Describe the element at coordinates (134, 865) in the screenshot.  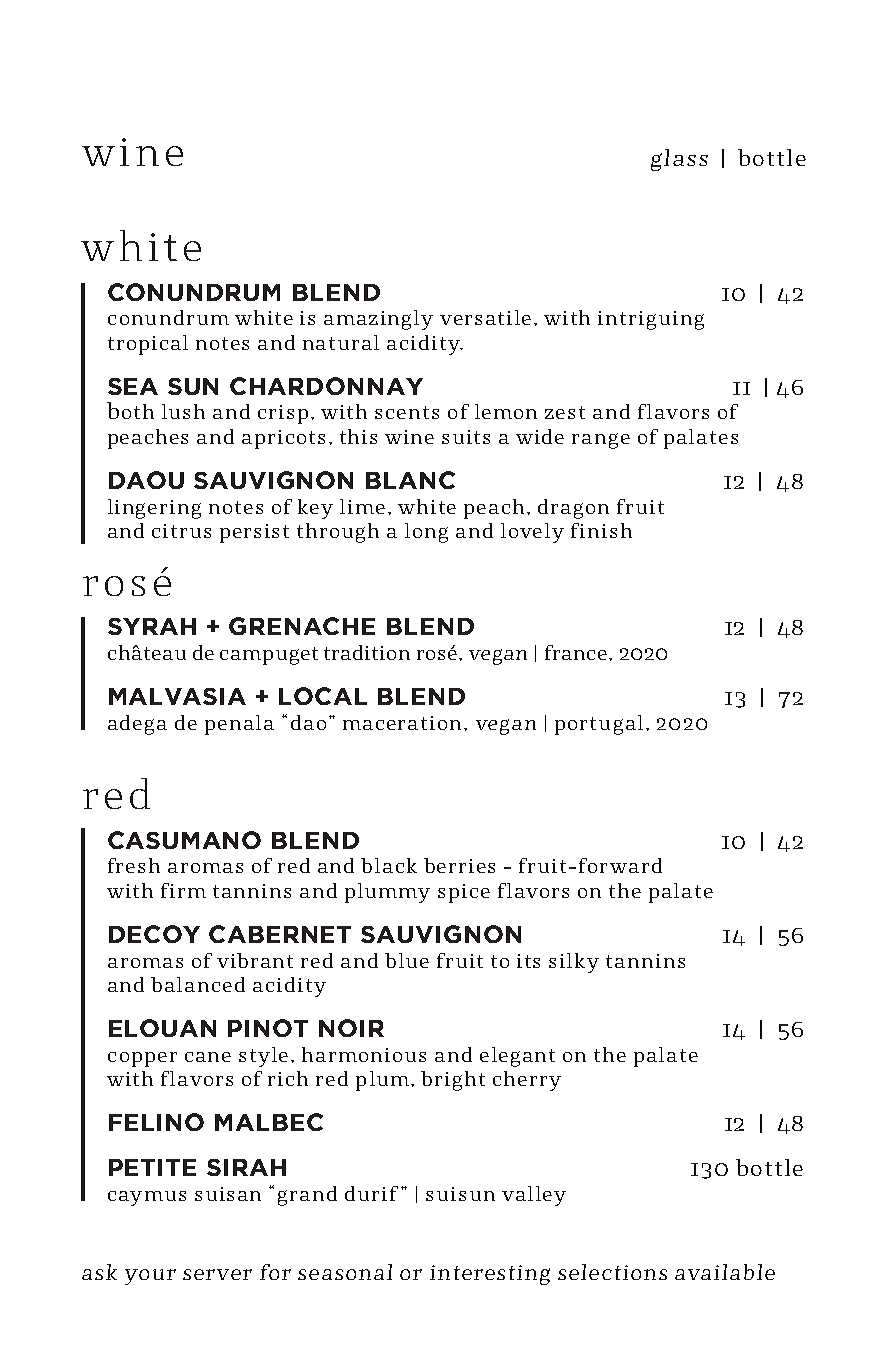
I see `fresh` at that location.
